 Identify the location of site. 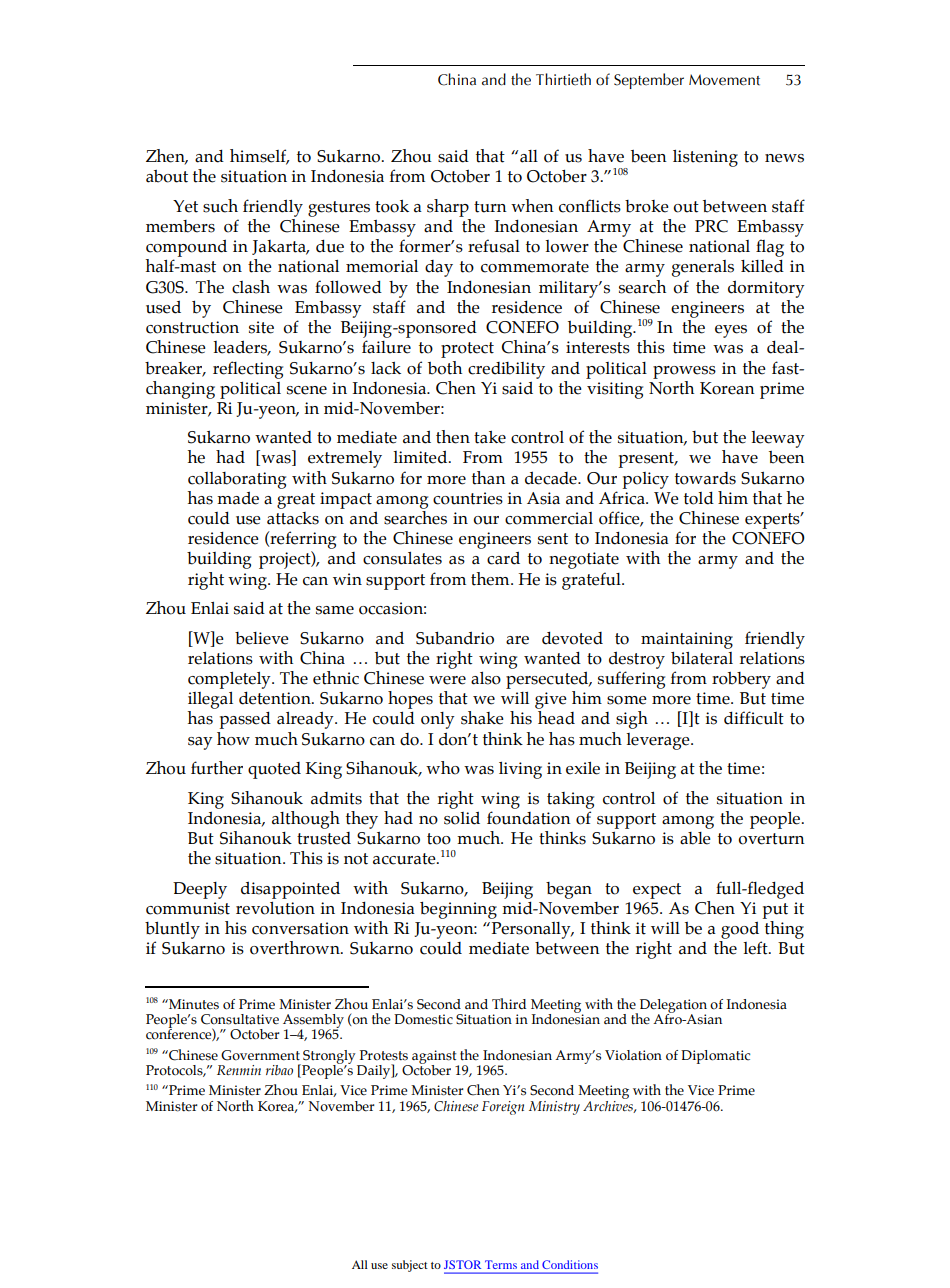
(261, 327).
